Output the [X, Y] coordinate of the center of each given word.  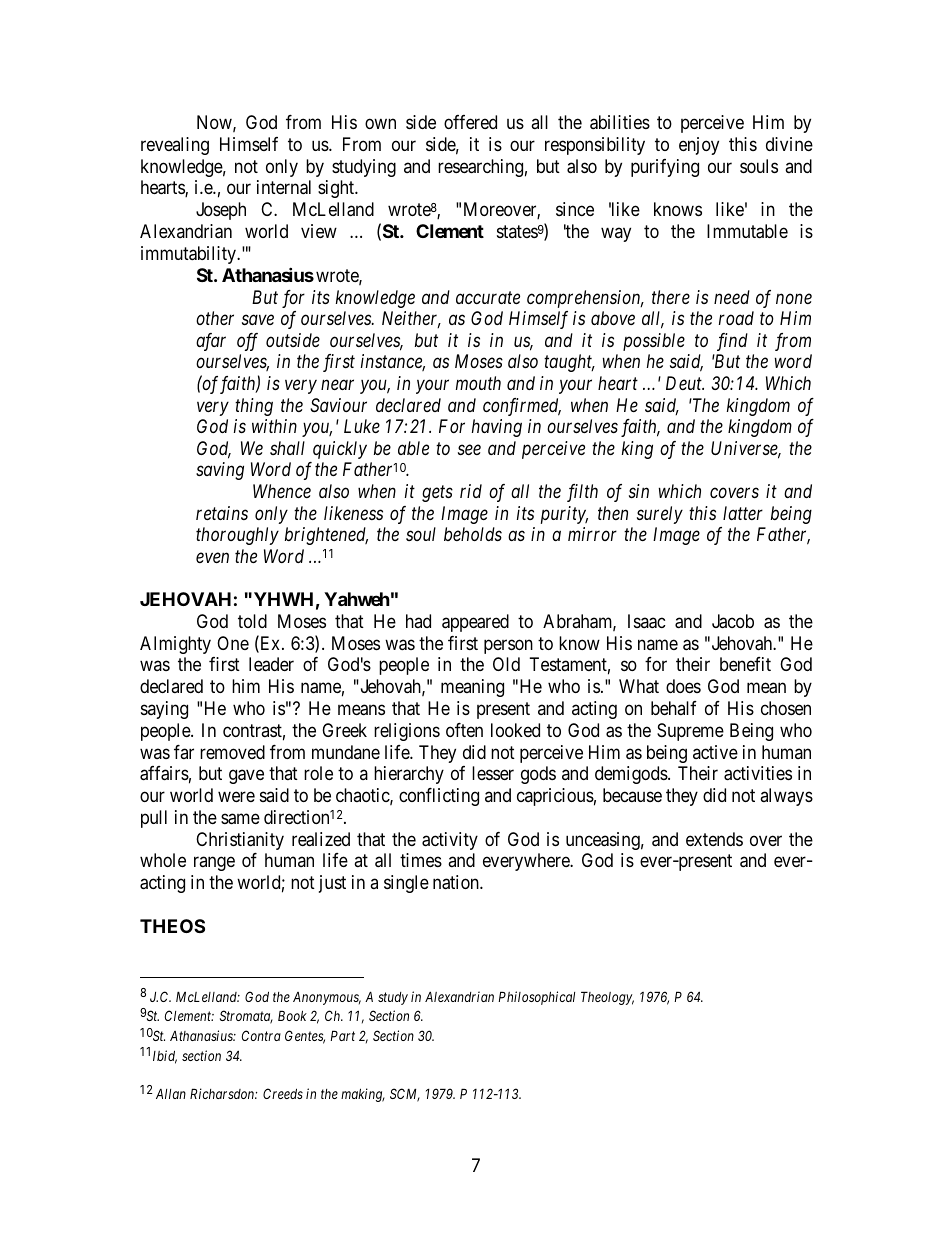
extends [714, 839]
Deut [685, 383]
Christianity [240, 841]
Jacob [733, 621]
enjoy [699, 146]
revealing [175, 146]
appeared [475, 623]
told [252, 621]
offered [470, 122]
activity [450, 841]
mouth [478, 383]
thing [254, 407]
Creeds [283, 1093]
